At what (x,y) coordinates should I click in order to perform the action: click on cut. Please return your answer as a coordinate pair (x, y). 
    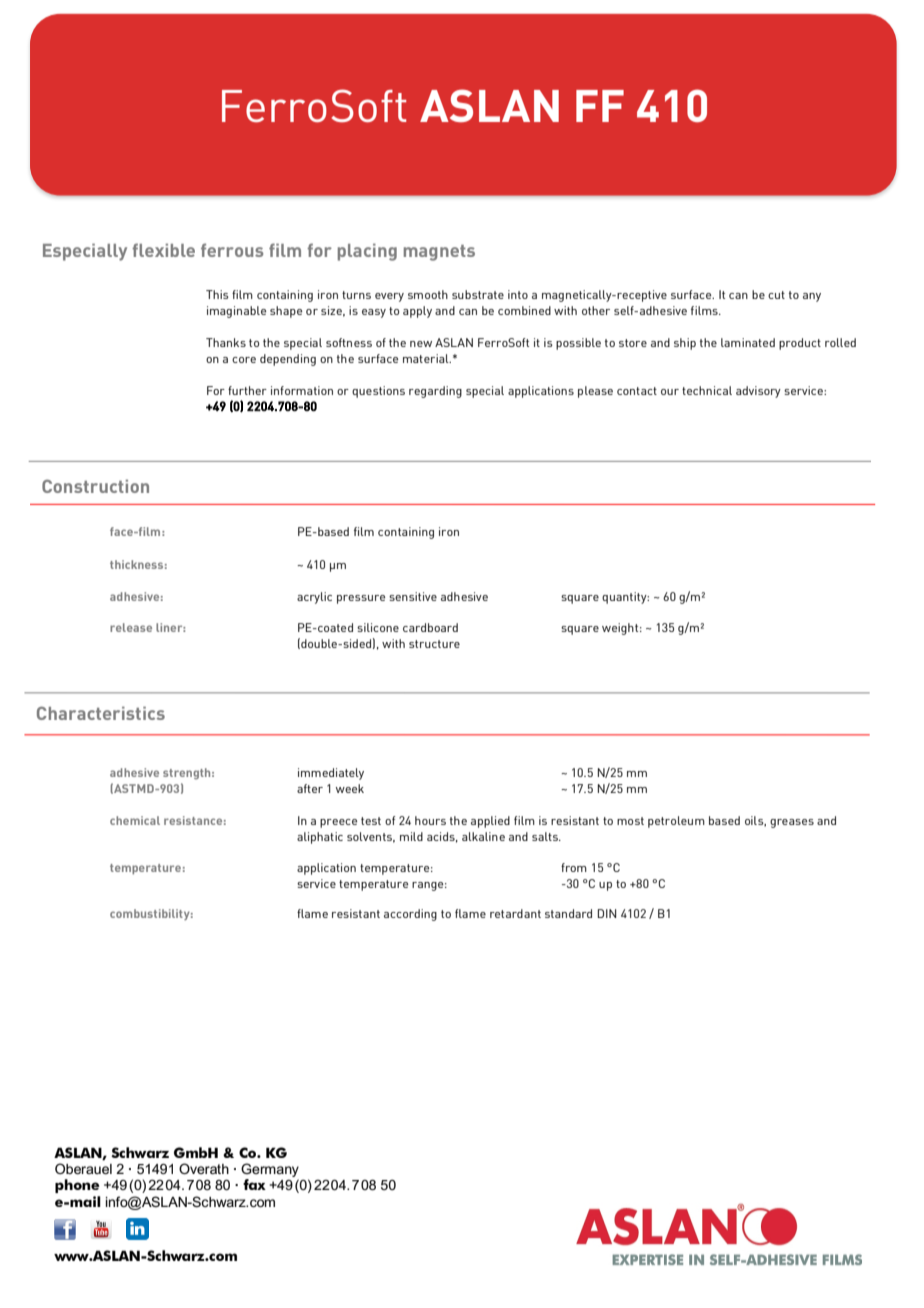
    Looking at the image, I should click on (776, 295).
